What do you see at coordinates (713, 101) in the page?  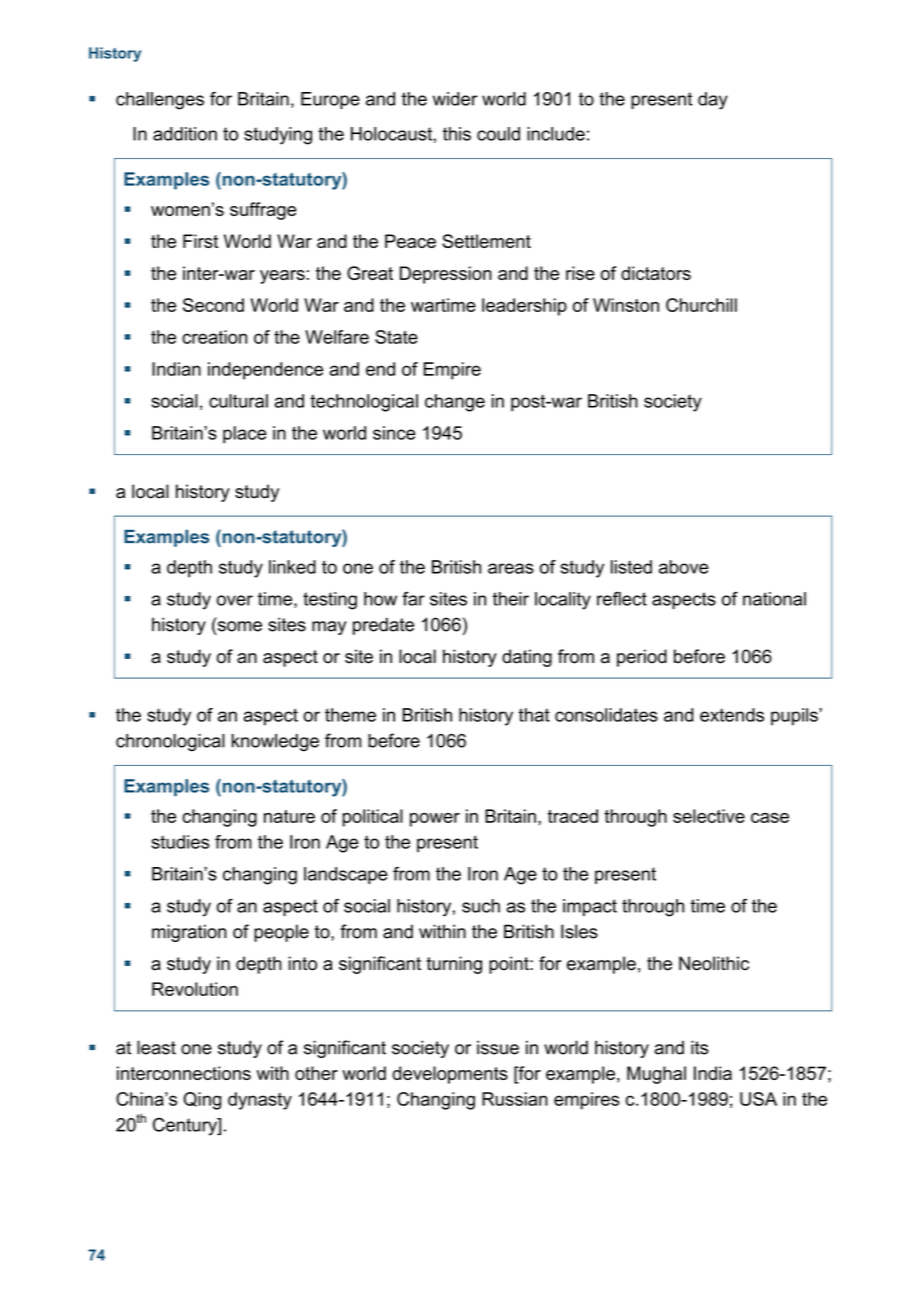 I see `day` at bounding box center [713, 101].
